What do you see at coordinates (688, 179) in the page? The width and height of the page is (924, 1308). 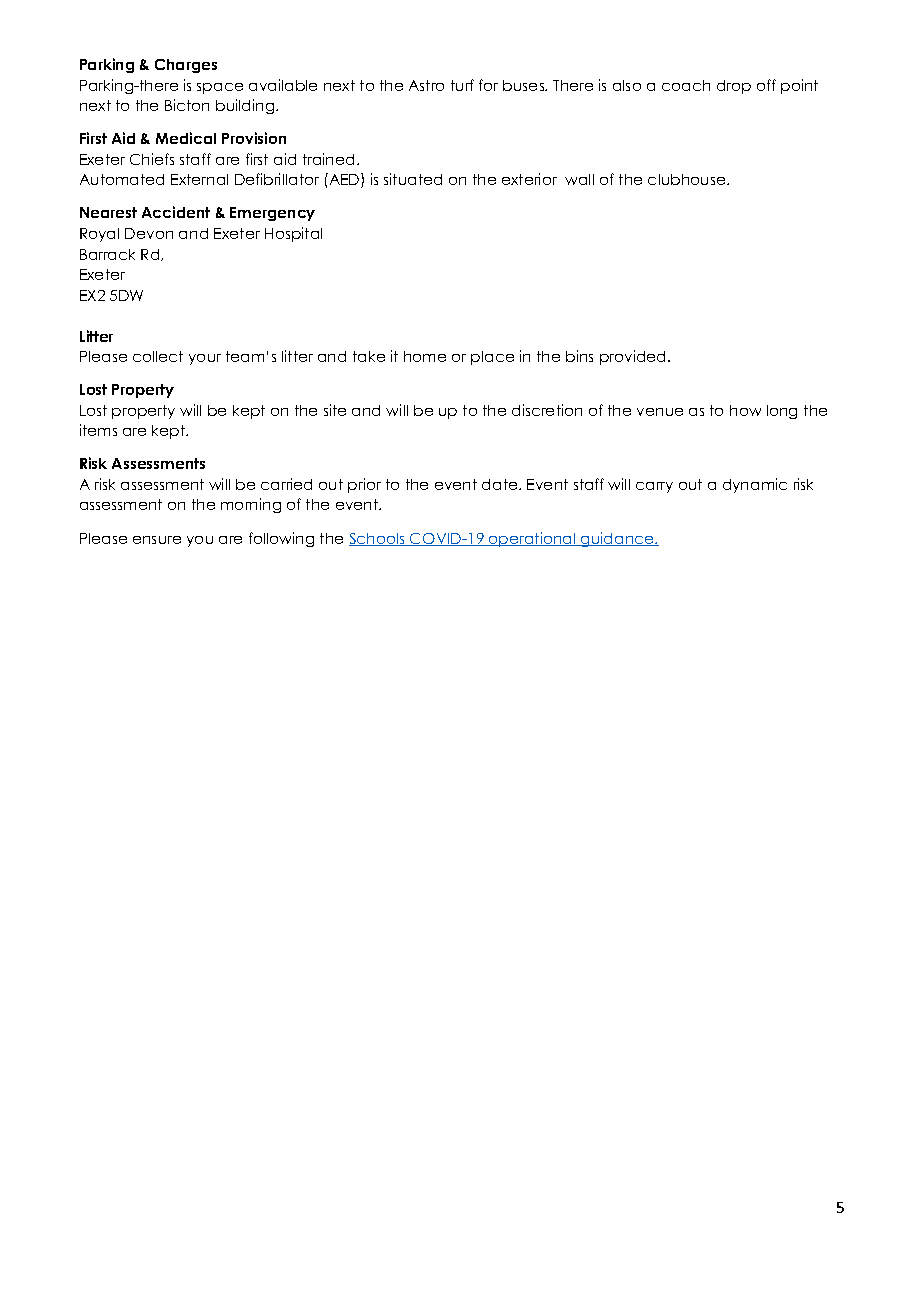 I see `clubhouse` at bounding box center [688, 179].
